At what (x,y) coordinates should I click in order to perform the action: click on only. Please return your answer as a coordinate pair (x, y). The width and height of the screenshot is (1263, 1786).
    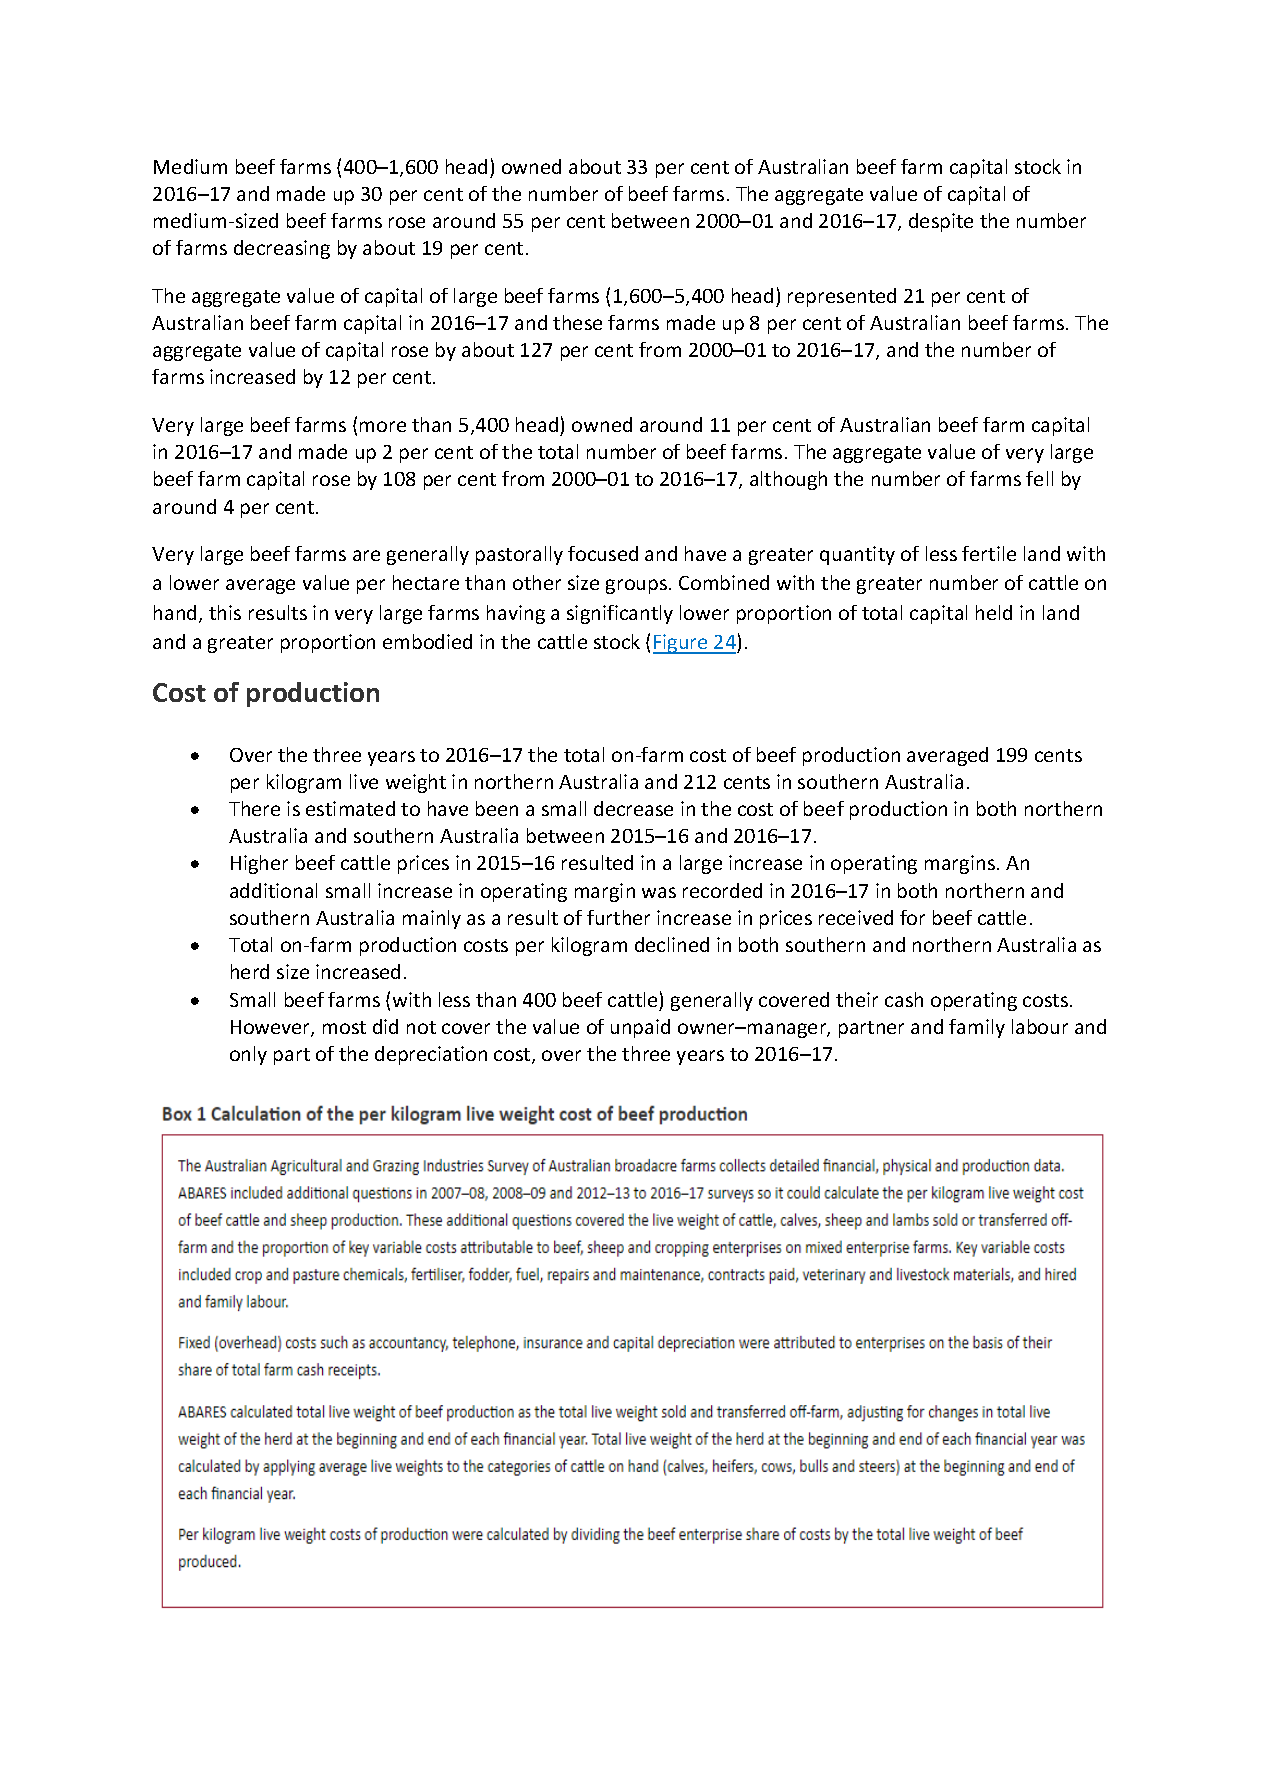
    Looking at the image, I should click on (248, 1055).
